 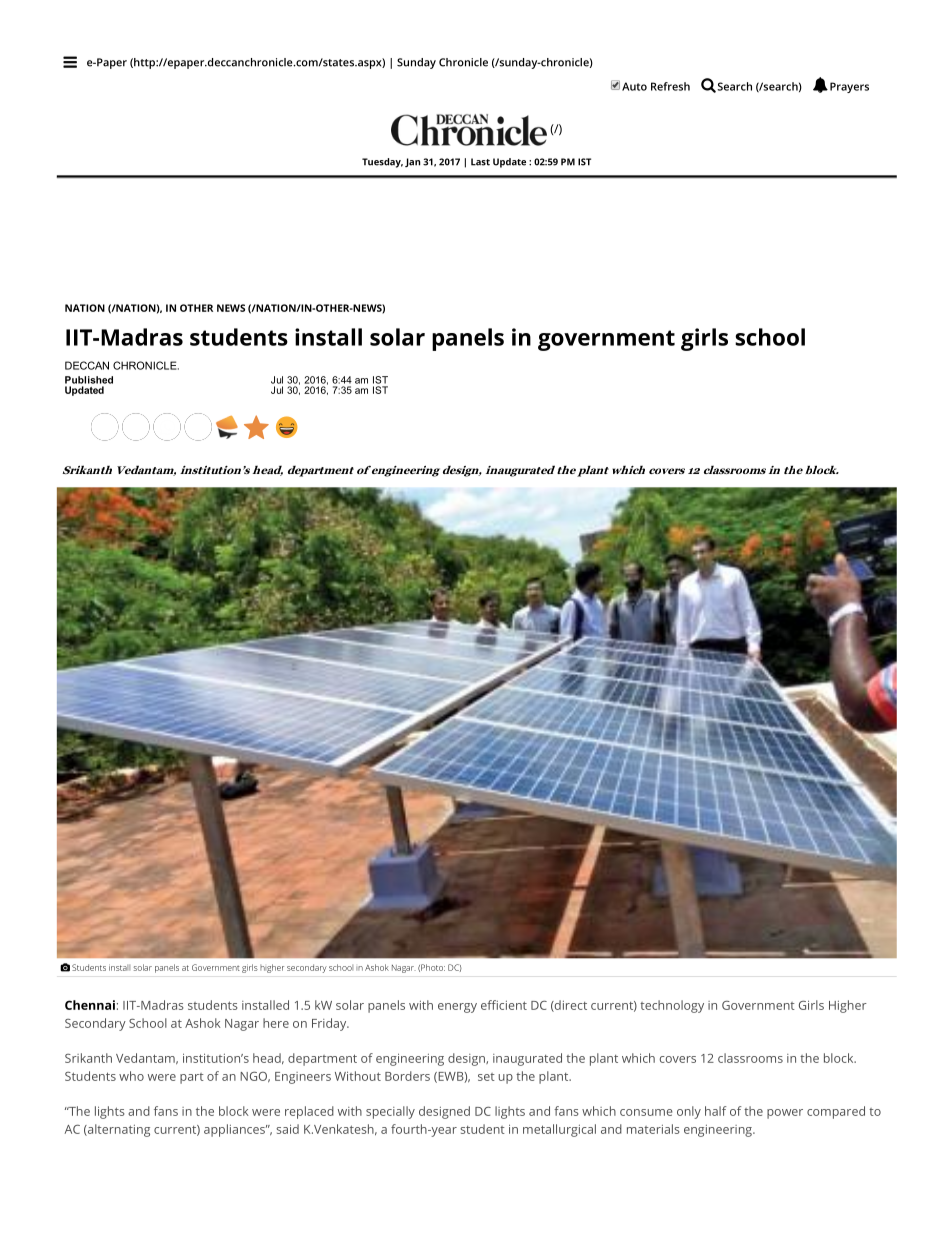 I want to click on Published, so click(x=89, y=380).
